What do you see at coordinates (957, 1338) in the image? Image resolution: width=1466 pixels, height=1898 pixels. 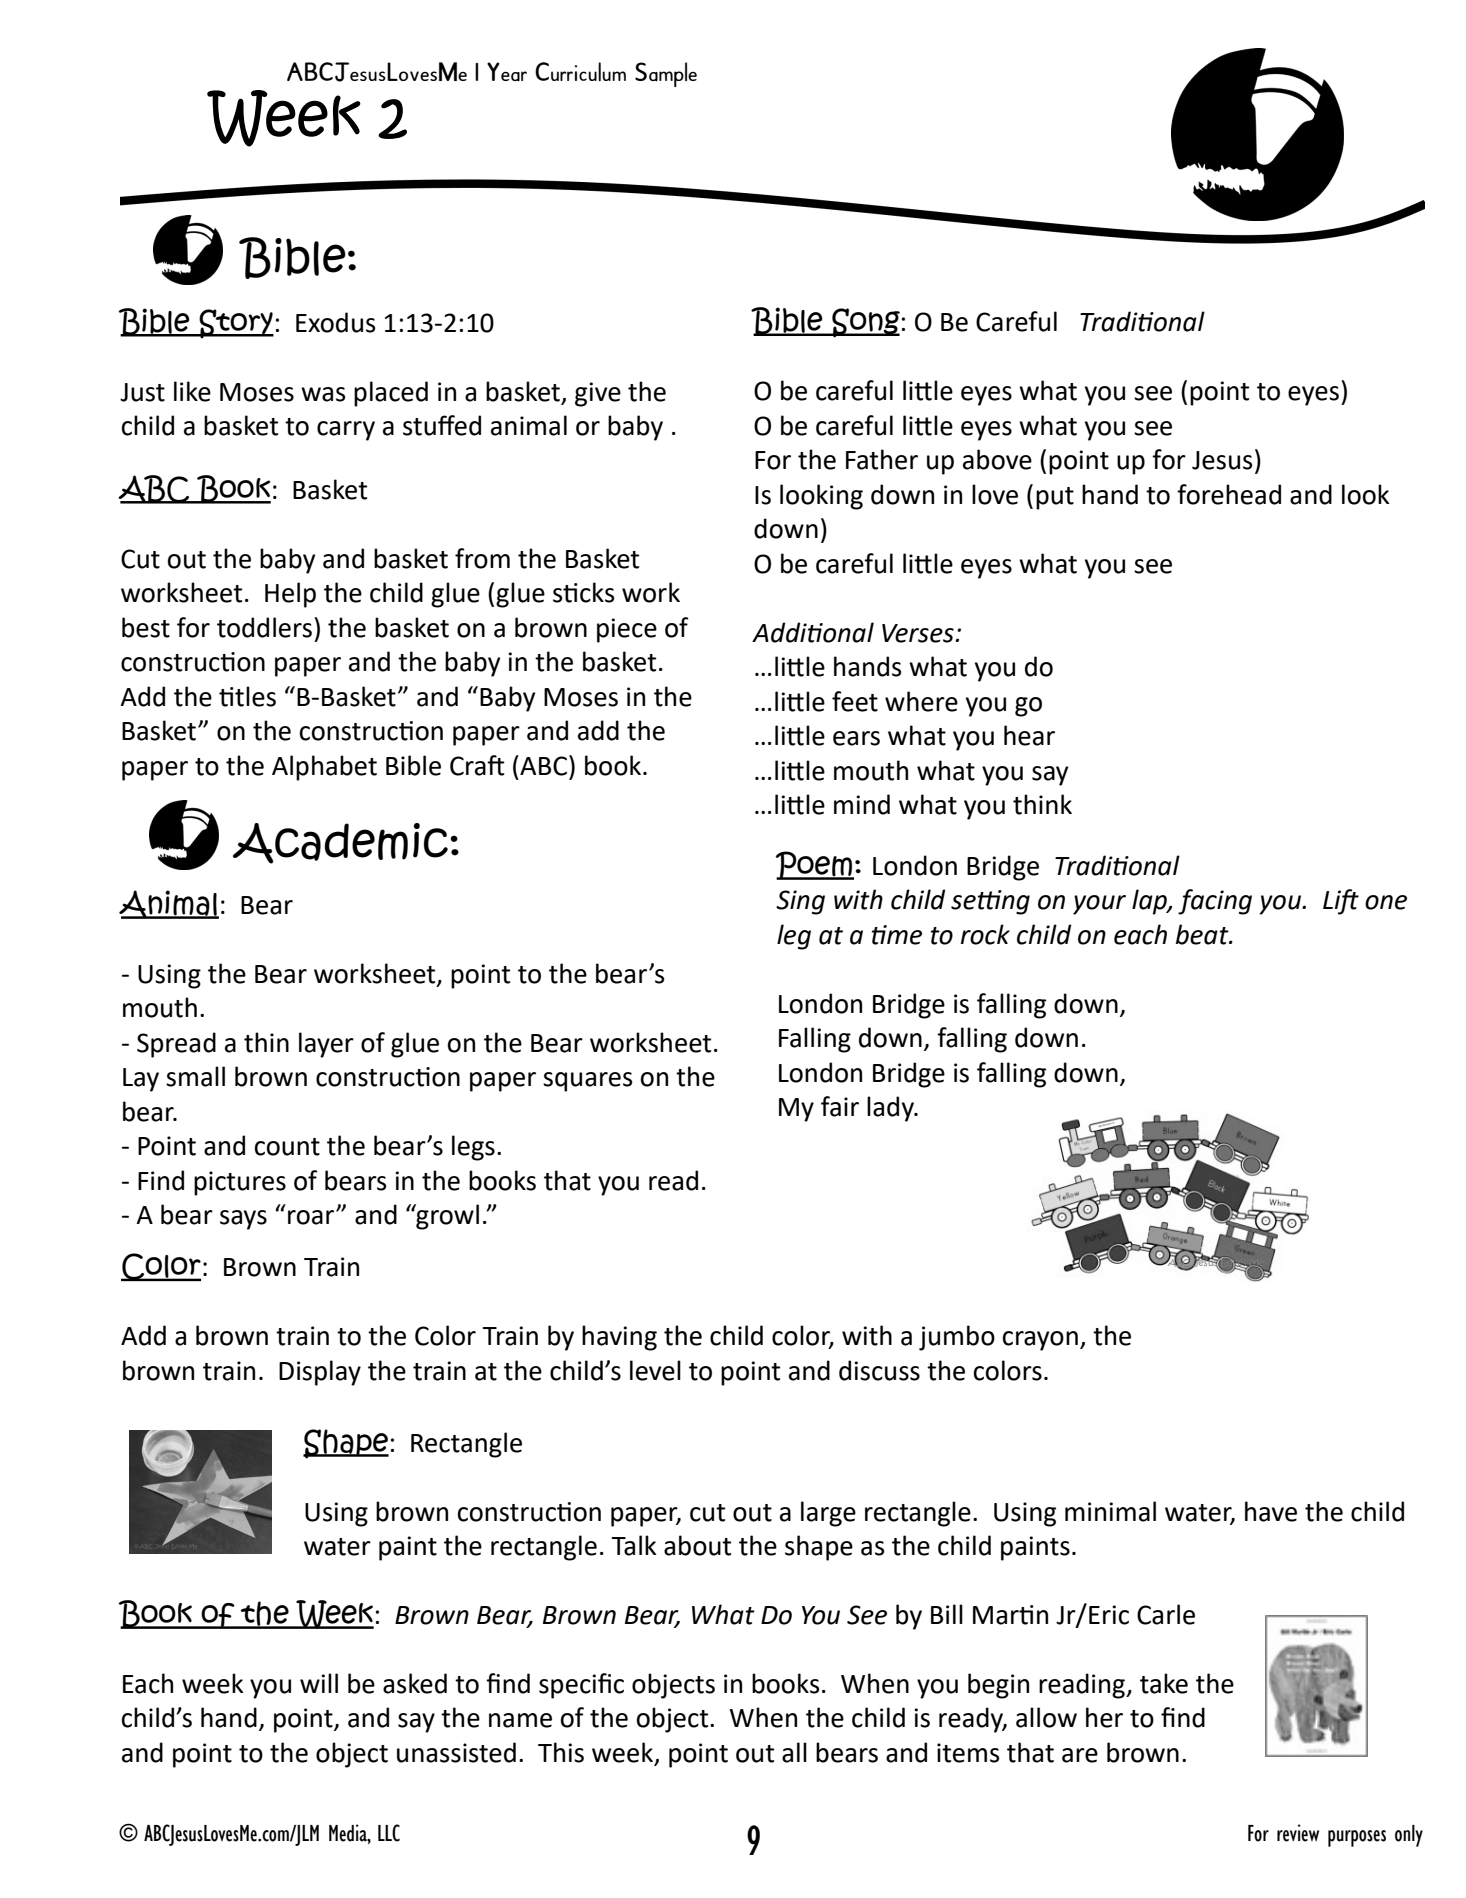 I see `jumbo` at bounding box center [957, 1338].
